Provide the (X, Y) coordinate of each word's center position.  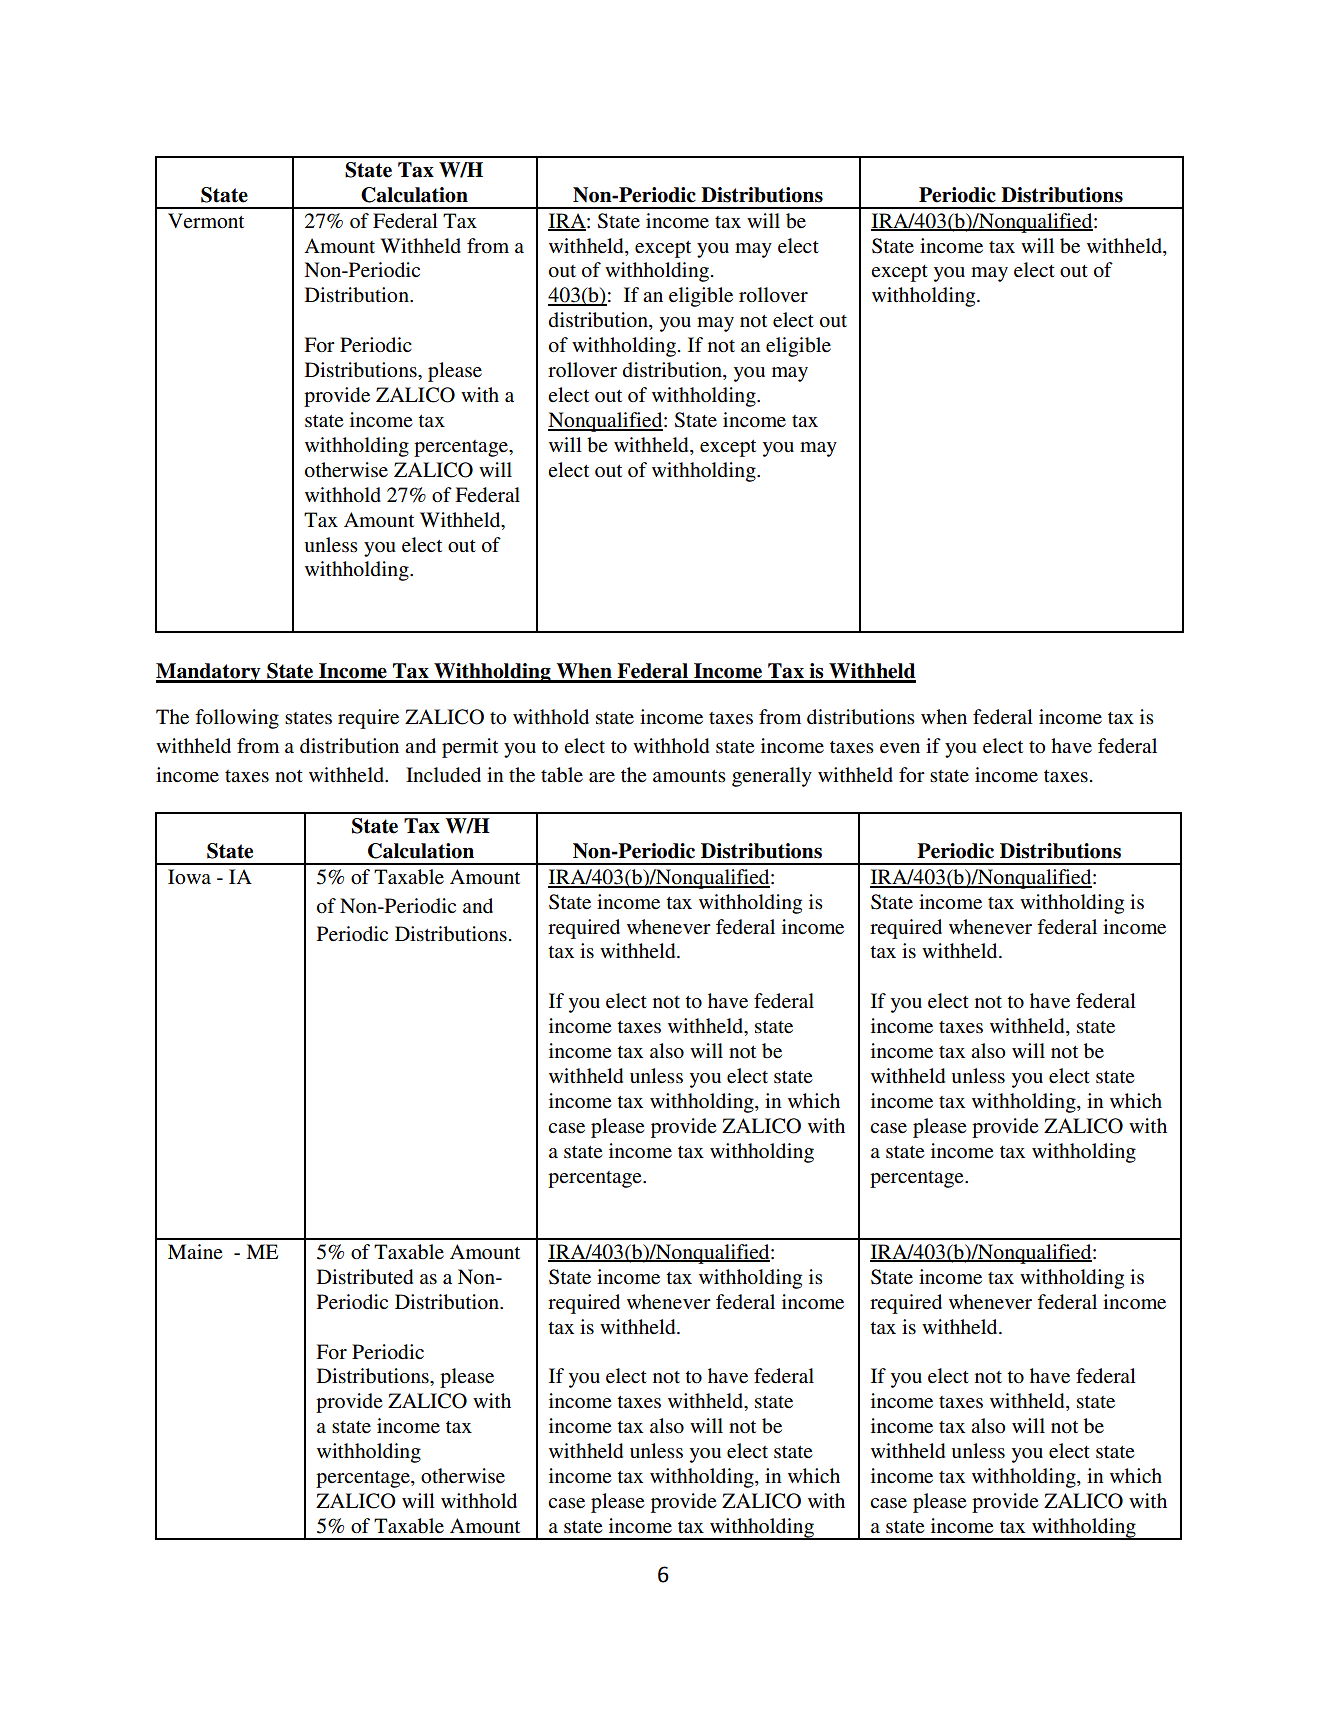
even (900, 748)
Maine (195, 1252)
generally (772, 777)
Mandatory (209, 673)
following (237, 719)
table (562, 775)
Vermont (206, 221)
